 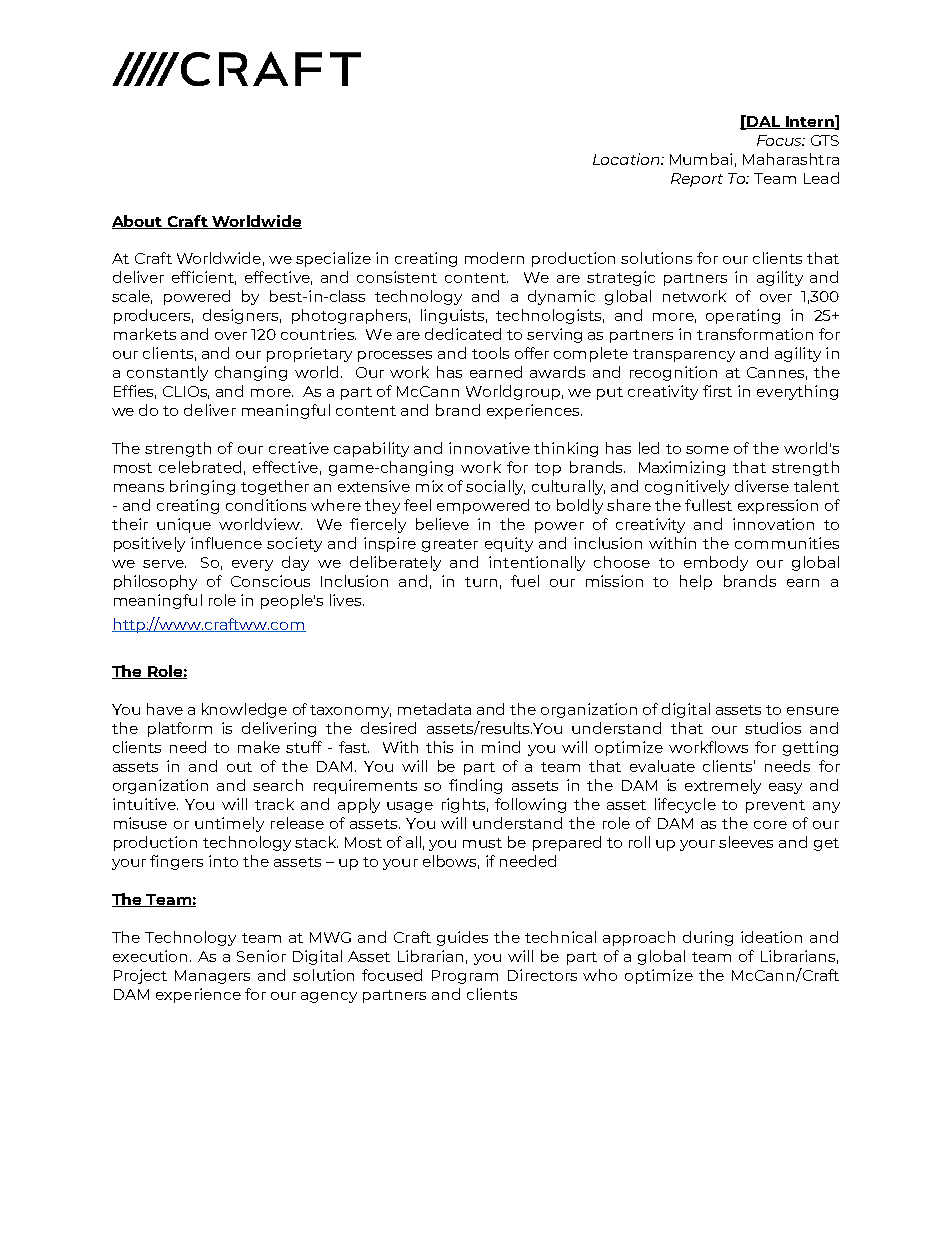 I want to click on finding, so click(x=475, y=786).
